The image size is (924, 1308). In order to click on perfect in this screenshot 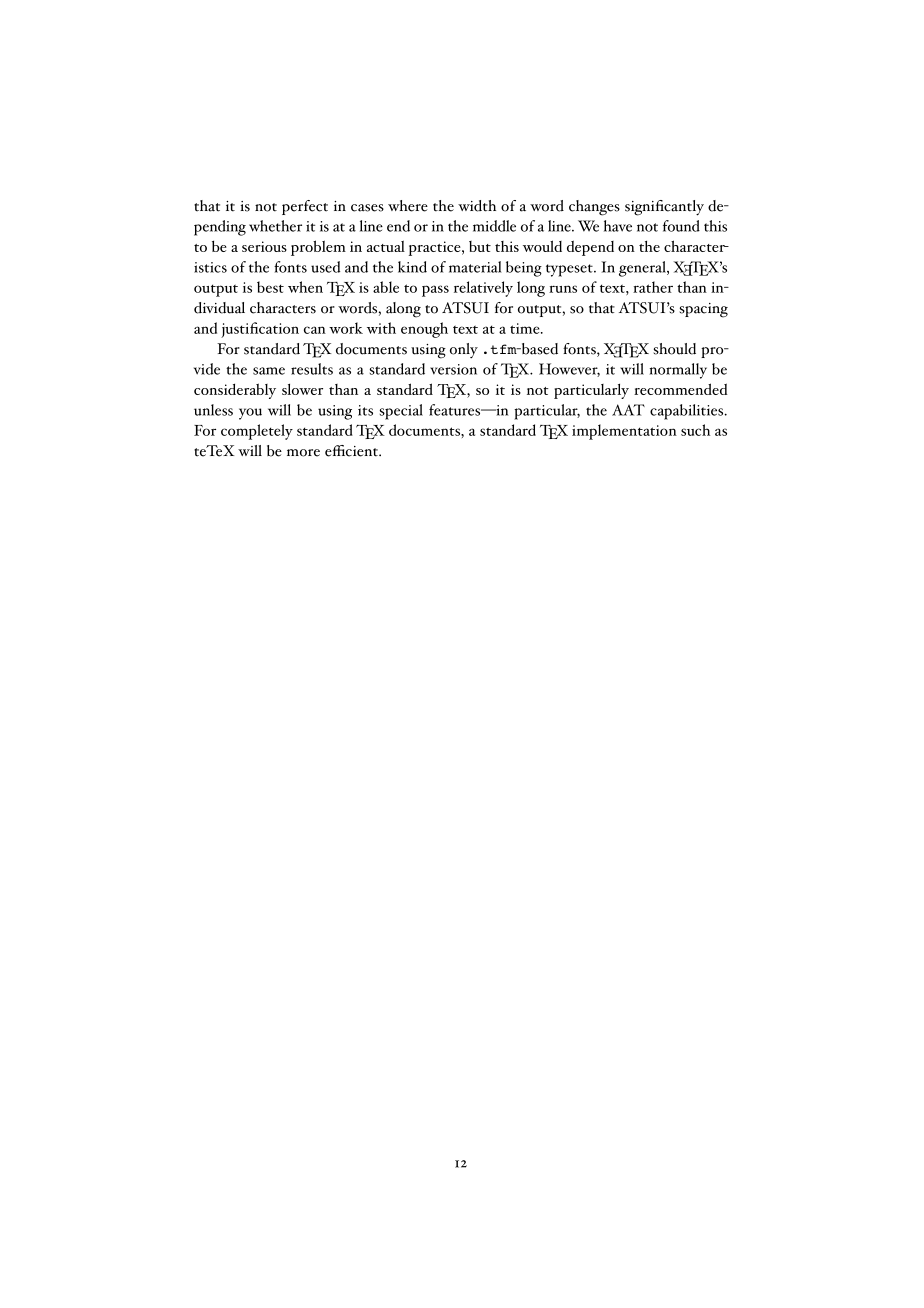, I will do `click(305, 207)`.
